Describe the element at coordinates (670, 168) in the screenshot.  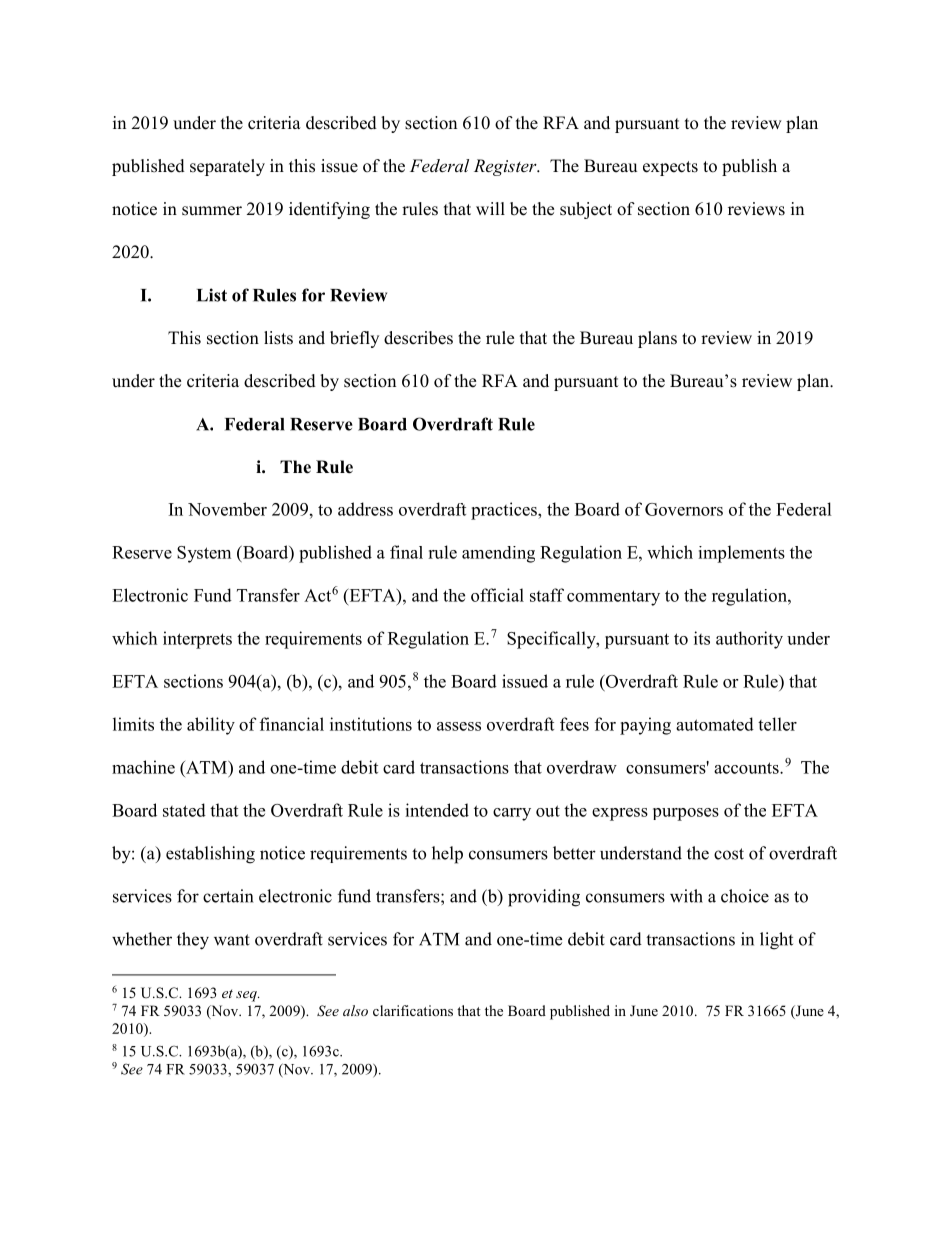
I see `expects` at that location.
